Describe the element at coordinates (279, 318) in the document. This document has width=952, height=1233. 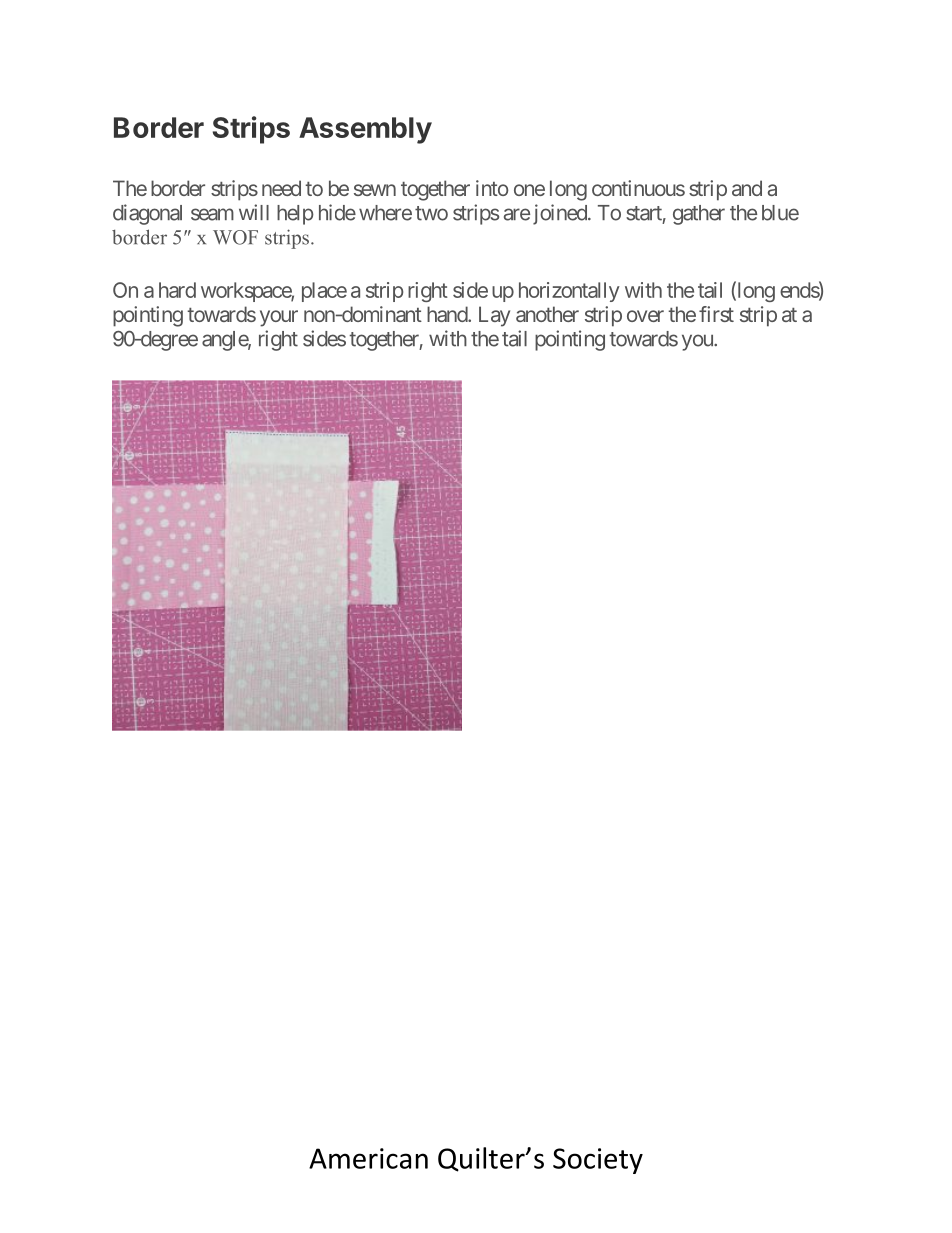
I see `your` at that location.
